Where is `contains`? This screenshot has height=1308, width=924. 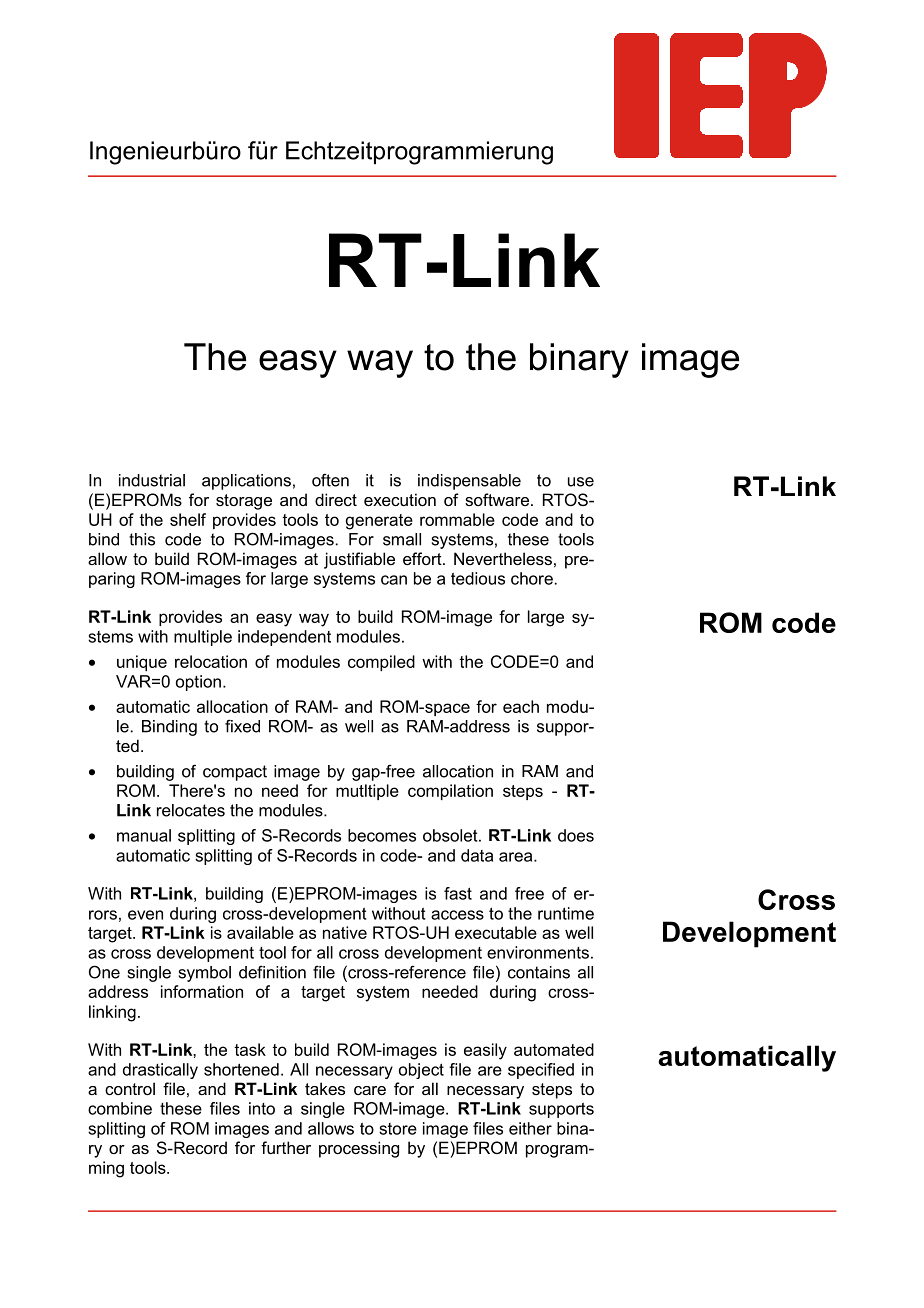
contains is located at coordinates (539, 972).
